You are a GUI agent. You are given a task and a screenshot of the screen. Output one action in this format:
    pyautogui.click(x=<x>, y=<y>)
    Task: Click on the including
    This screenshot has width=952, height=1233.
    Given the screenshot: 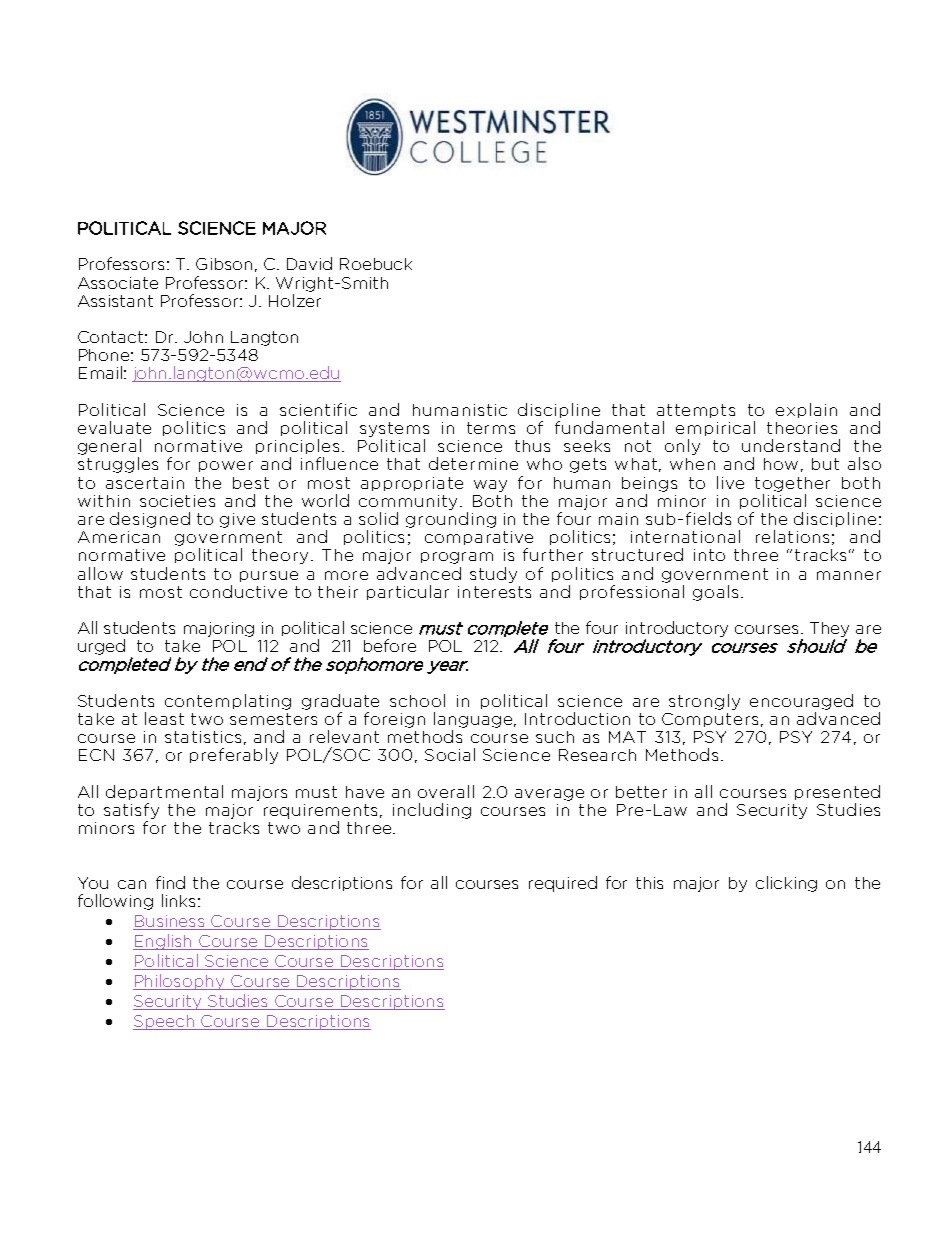 What is the action you would take?
    pyautogui.click(x=432, y=811)
